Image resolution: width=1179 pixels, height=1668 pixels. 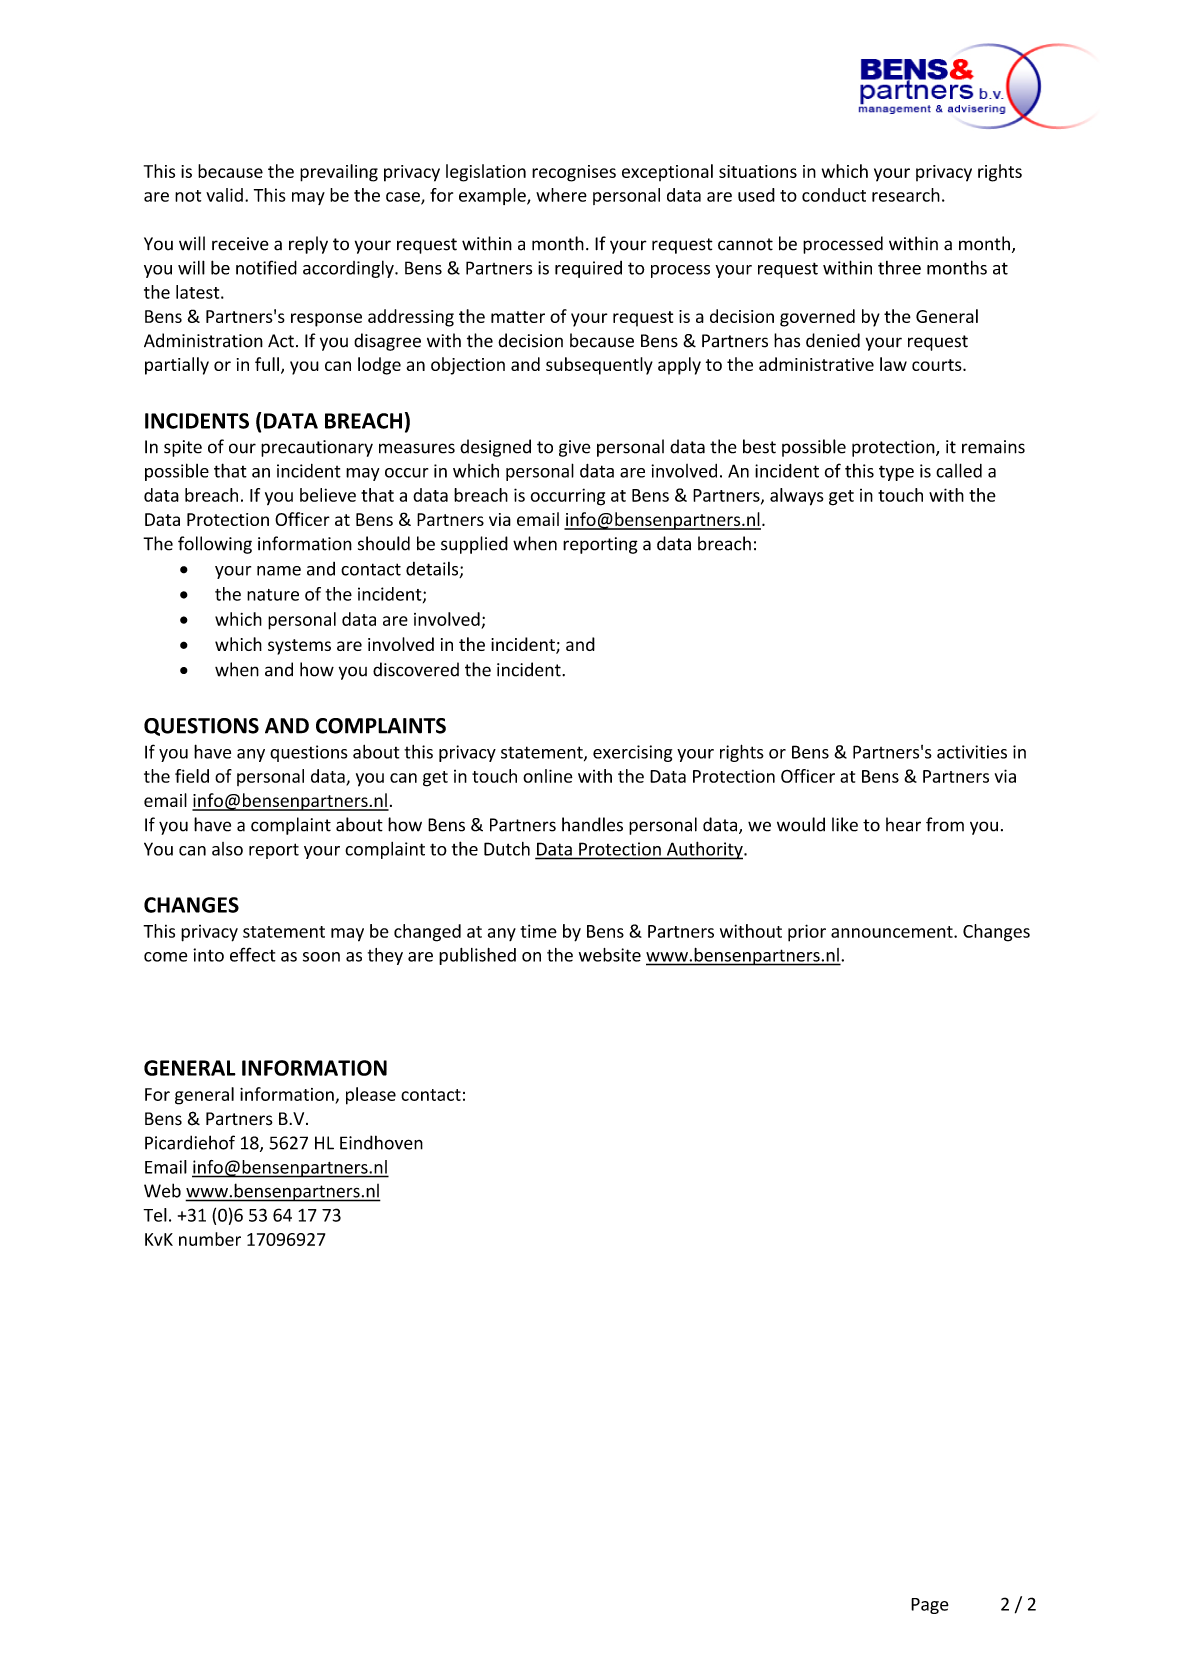 What do you see at coordinates (299, 647) in the page?
I see `systems` at bounding box center [299, 647].
